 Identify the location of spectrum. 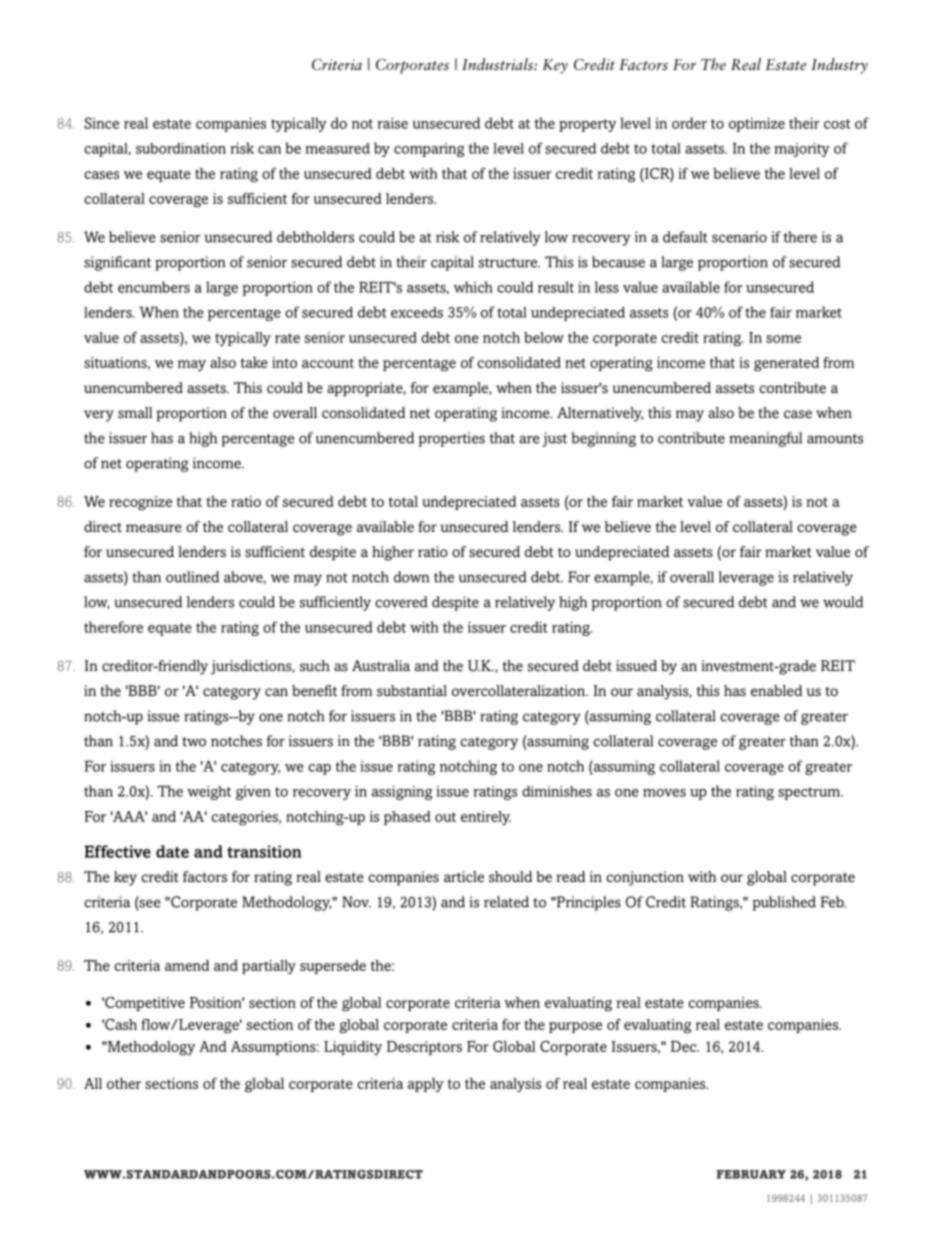
(810, 793).
